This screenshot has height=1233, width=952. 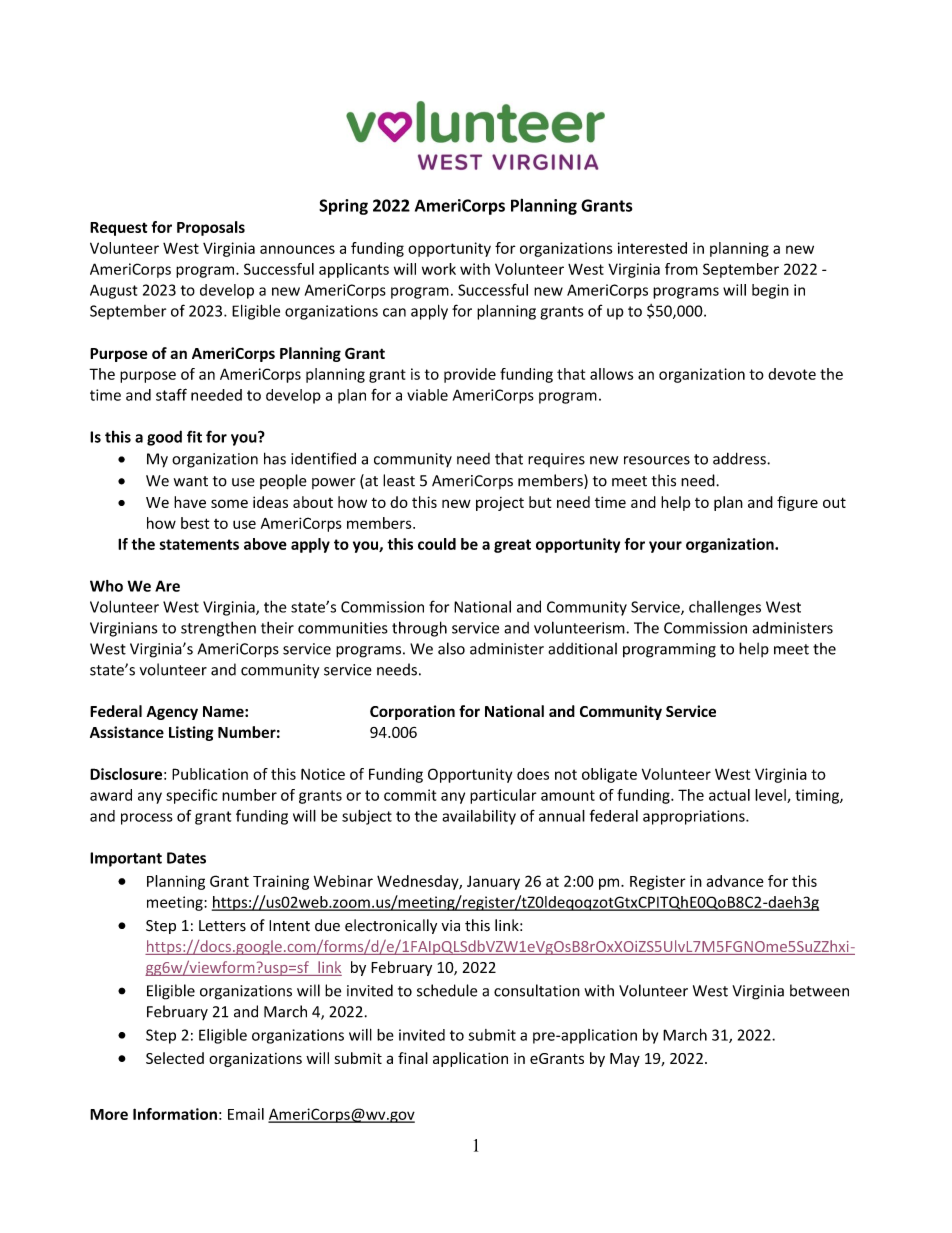 I want to click on Proposals, so click(x=211, y=228).
